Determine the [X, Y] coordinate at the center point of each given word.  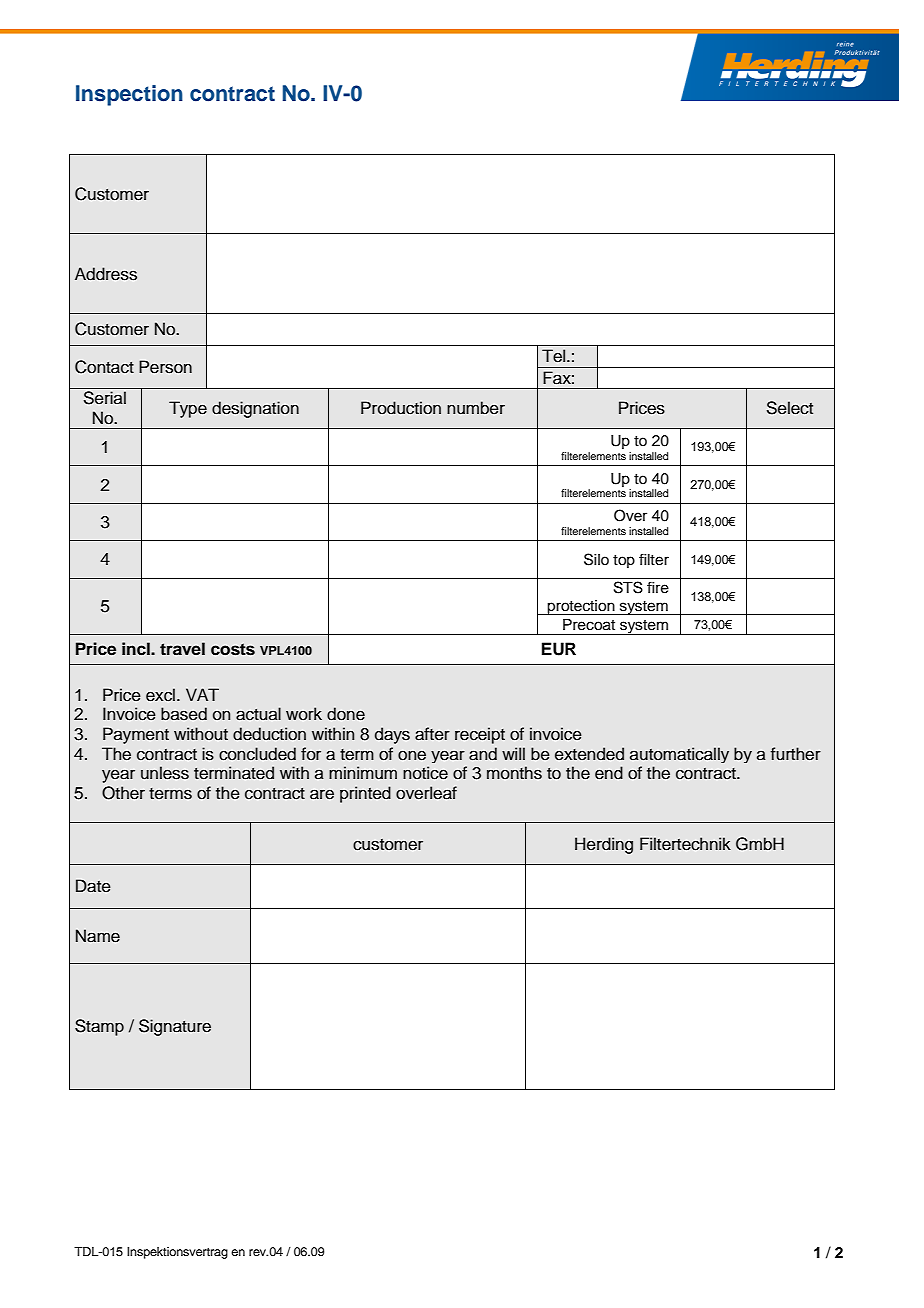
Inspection [129, 95]
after [432, 734]
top [624, 561]
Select [790, 408]
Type [188, 409]
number [476, 408]
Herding [604, 845]
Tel [555, 356]
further [796, 754]
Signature [175, 1027]
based [184, 714]
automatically [679, 755]
